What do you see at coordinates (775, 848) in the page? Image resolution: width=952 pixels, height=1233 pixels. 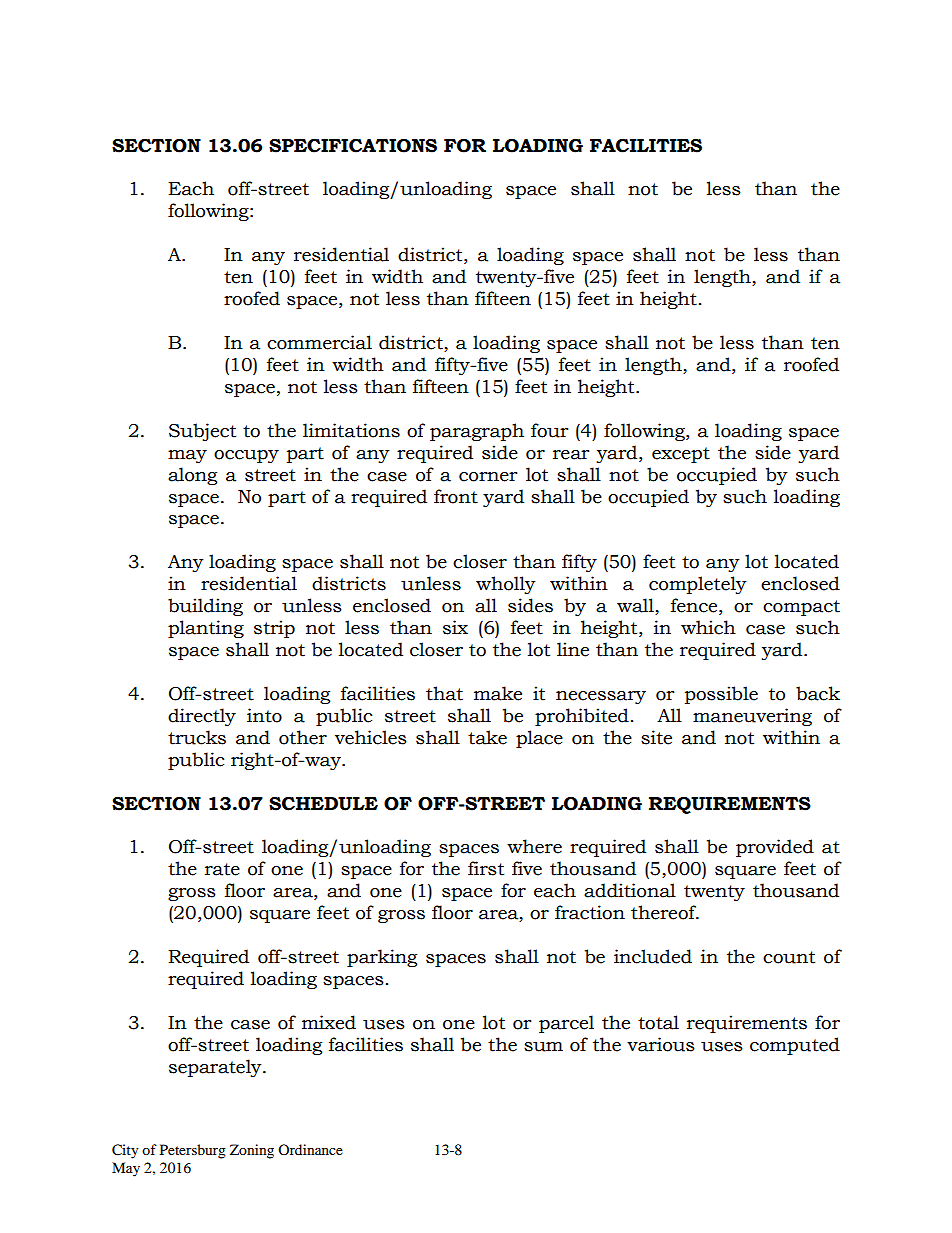 I see `provided` at bounding box center [775, 848].
